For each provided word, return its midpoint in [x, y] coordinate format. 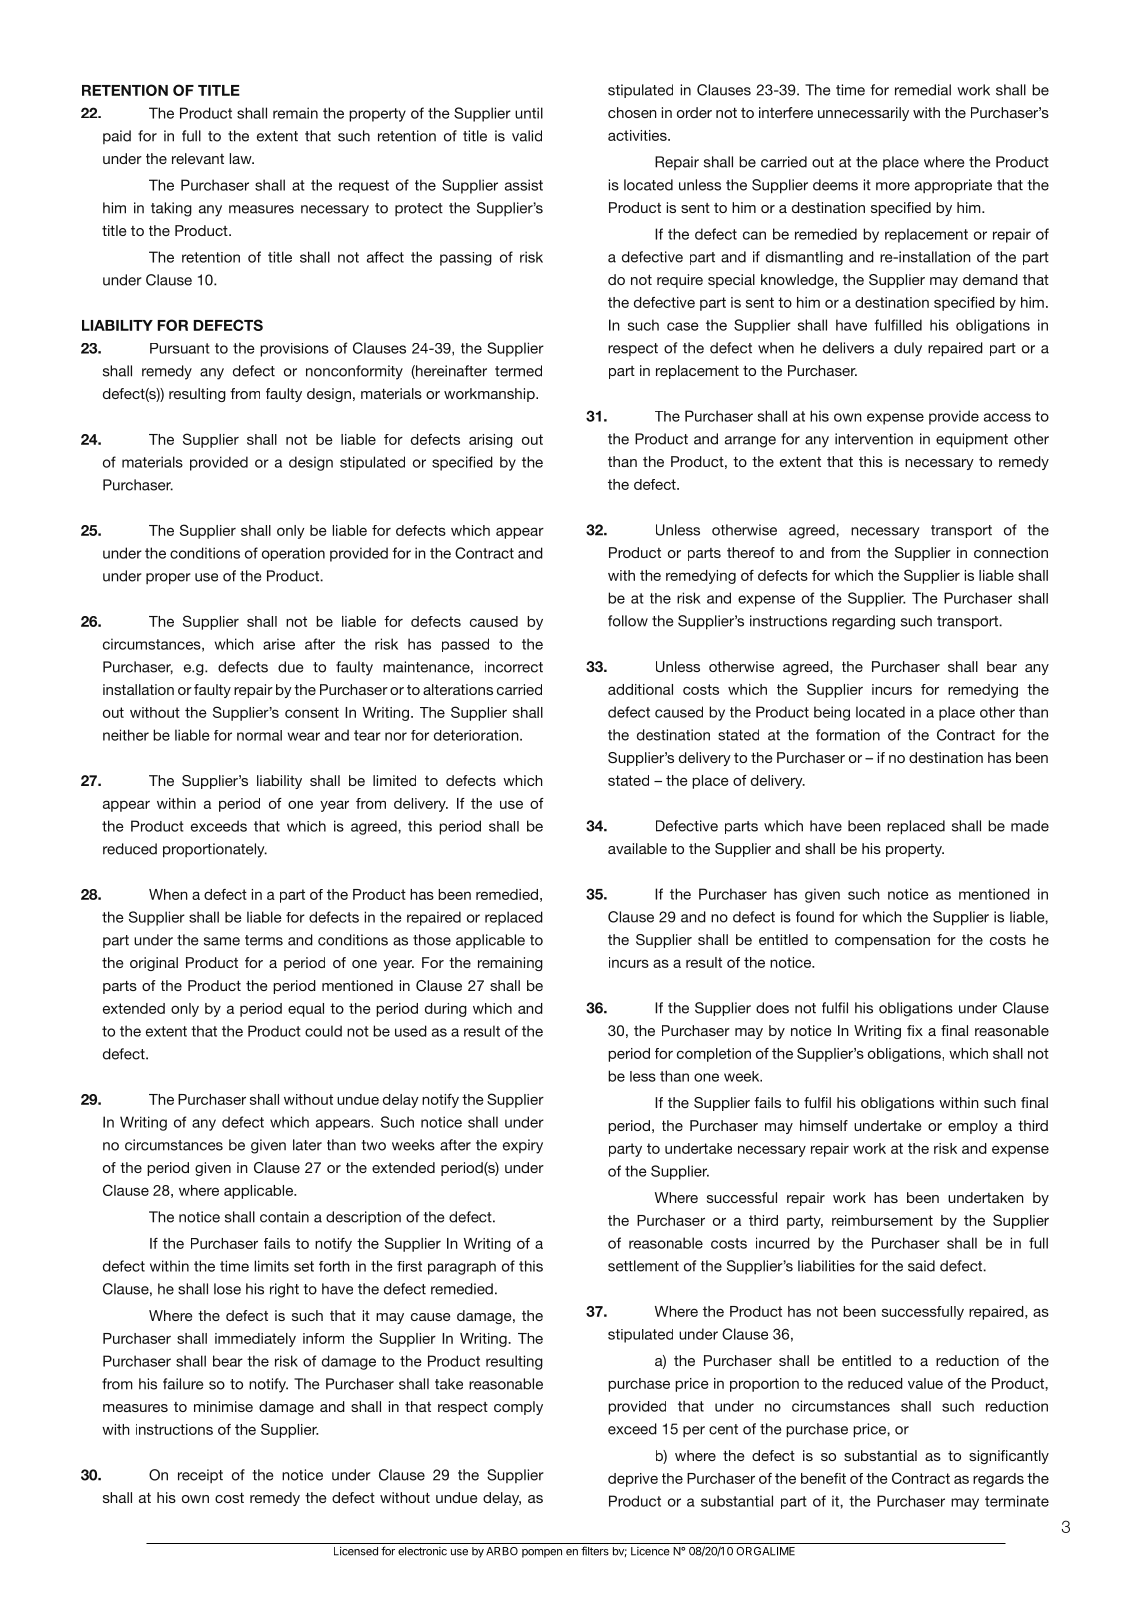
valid [527, 136]
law [242, 158]
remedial [923, 90]
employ [973, 1127]
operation [293, 554]
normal [259, 735]
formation [848, 735]
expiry [523, 1146]
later [307, 1145]
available [637, 848]
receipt [200, 1476]
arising [491, 441]
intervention [874, 439]
